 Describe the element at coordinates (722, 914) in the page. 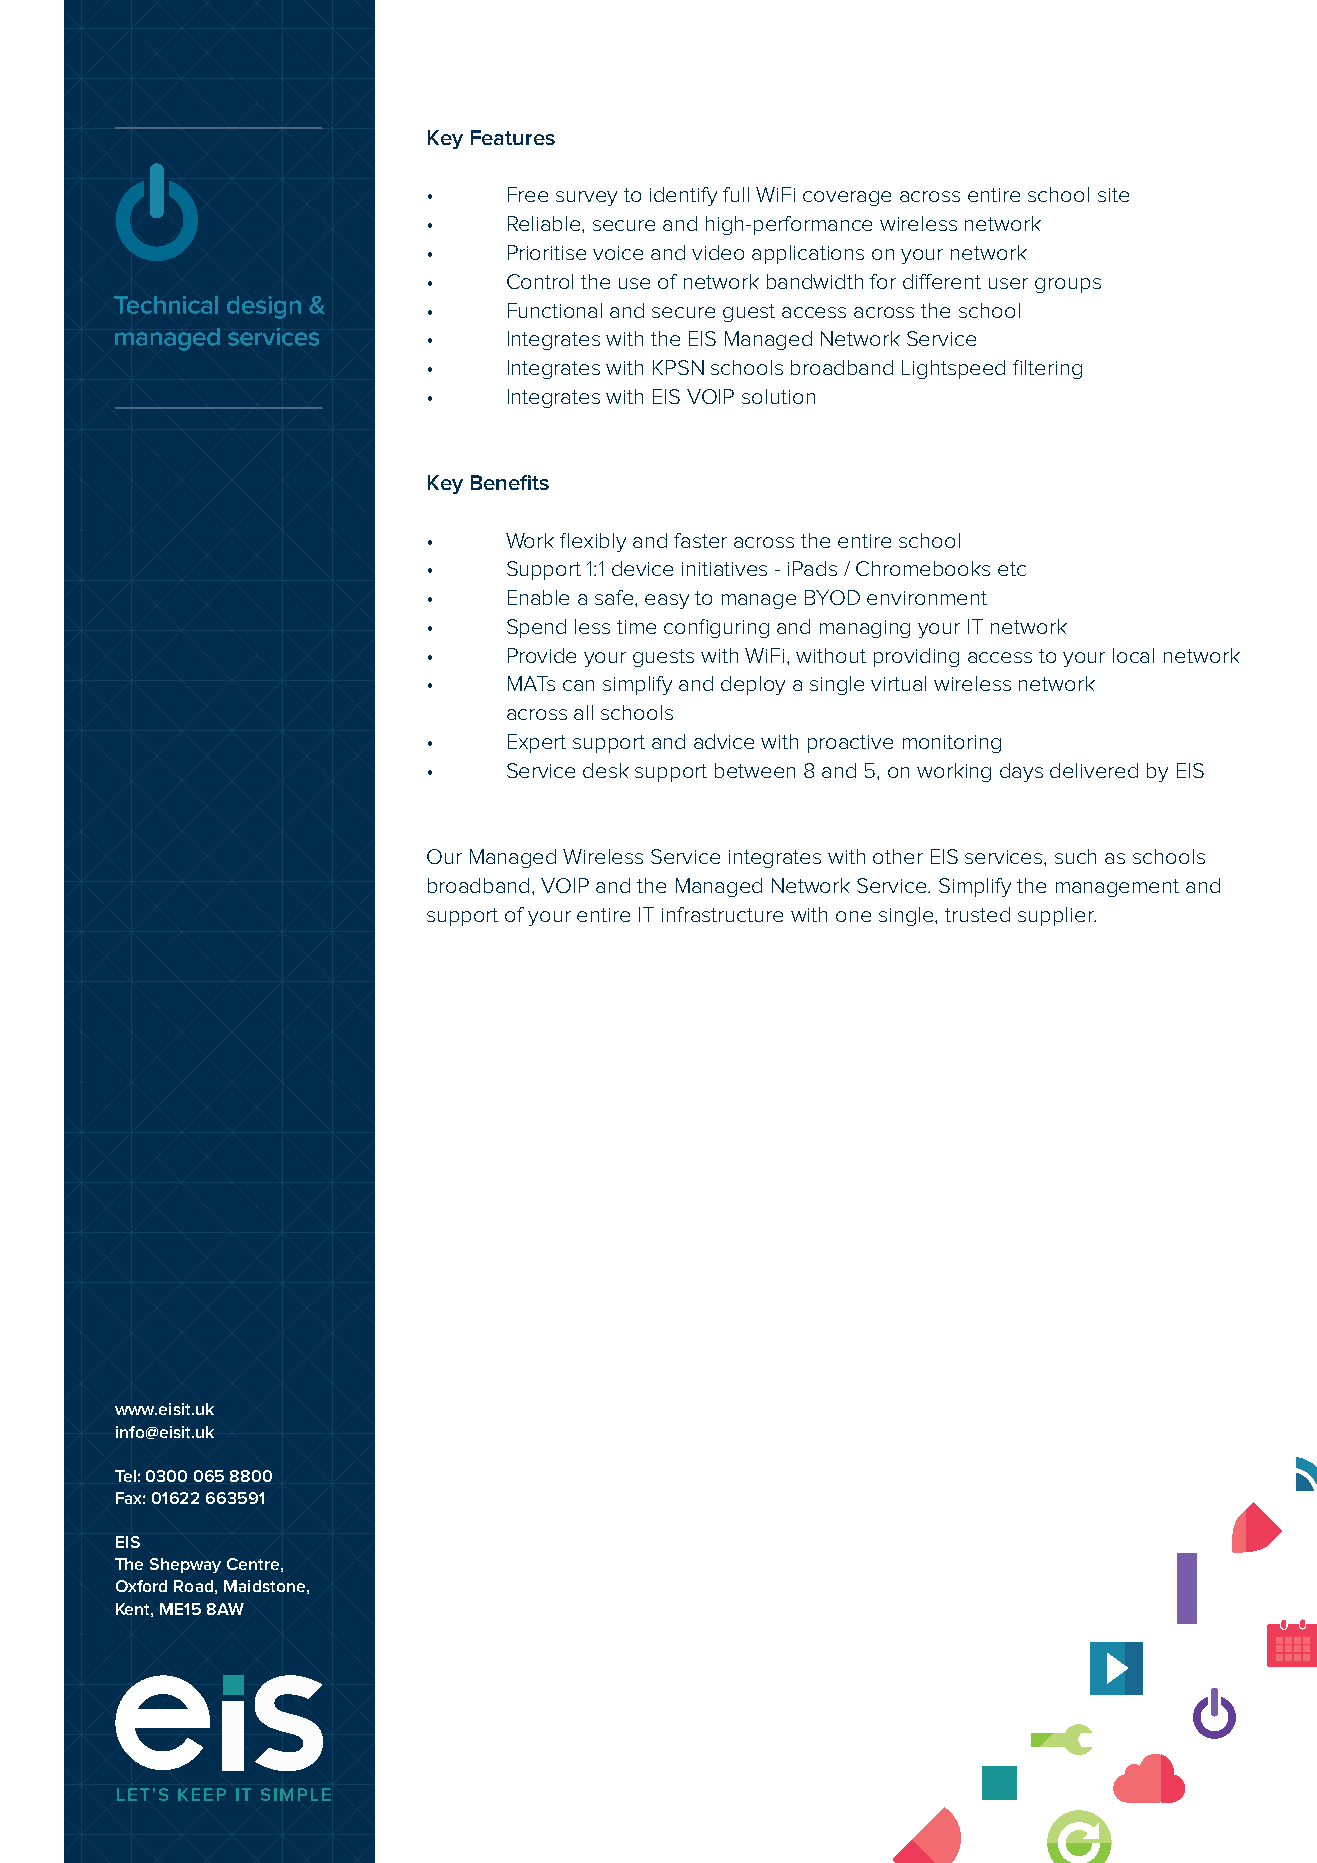

I see `infrastructure` at that location.
